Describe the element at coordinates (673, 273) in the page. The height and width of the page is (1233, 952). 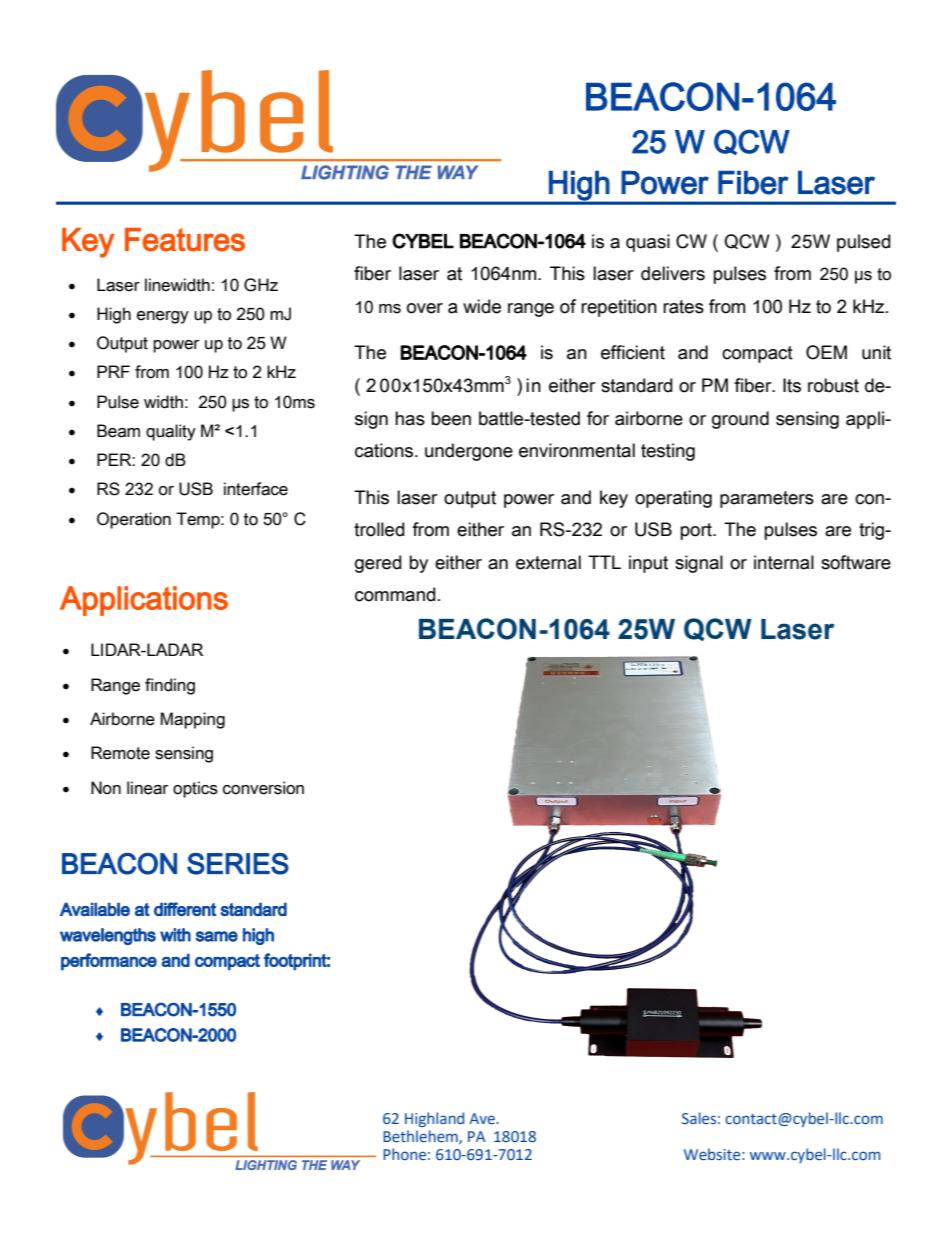
I see `delivers` at that location.
